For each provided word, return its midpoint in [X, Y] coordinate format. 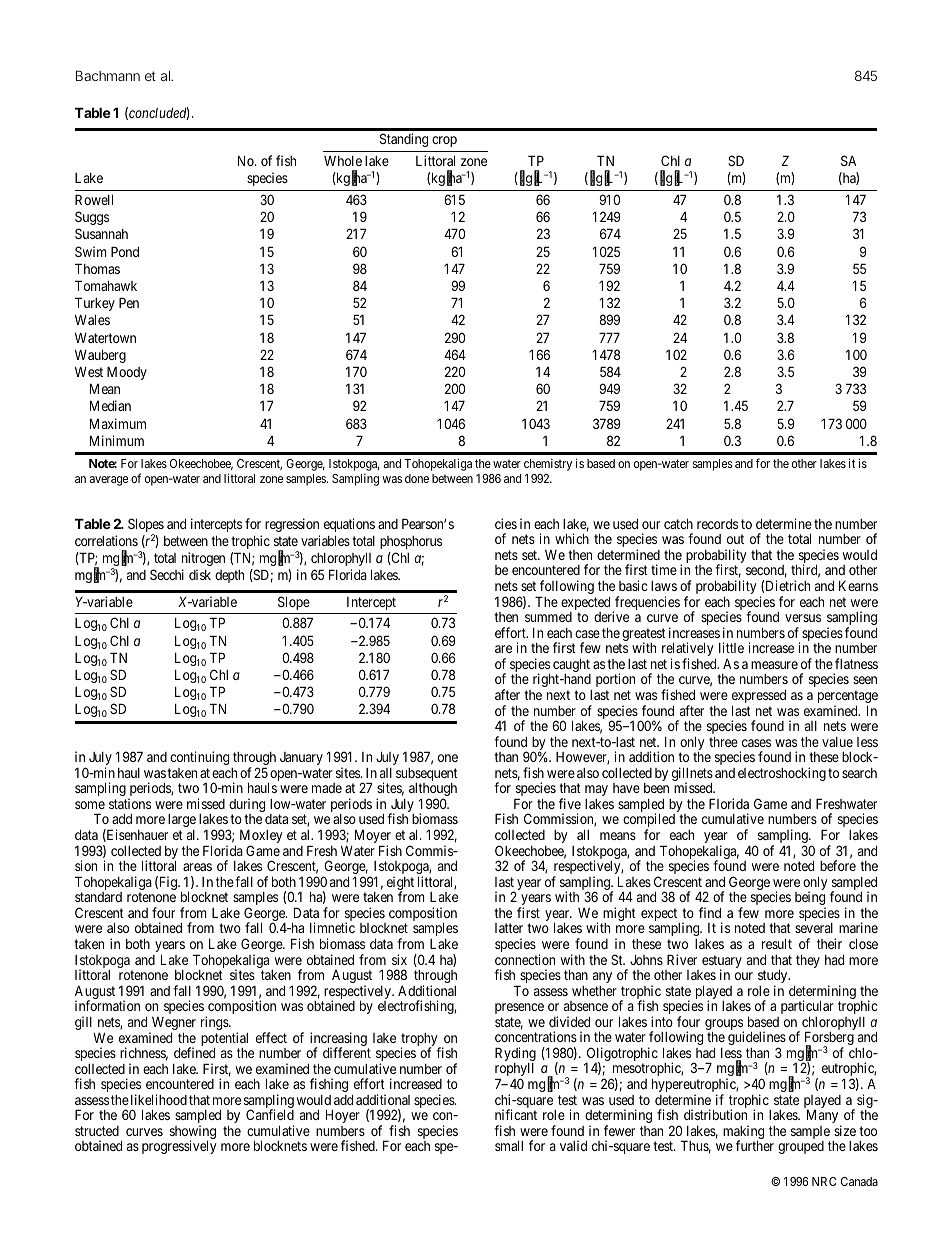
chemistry [548, 465]
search [859, 773]
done [417, 478]
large [182, 820]
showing [193, 1133]
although [433, 791]
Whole [343, 161]
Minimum [117, 440]
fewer [619, 1130]
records [717, 524]
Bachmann [108, 75]
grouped [801, 1147]
